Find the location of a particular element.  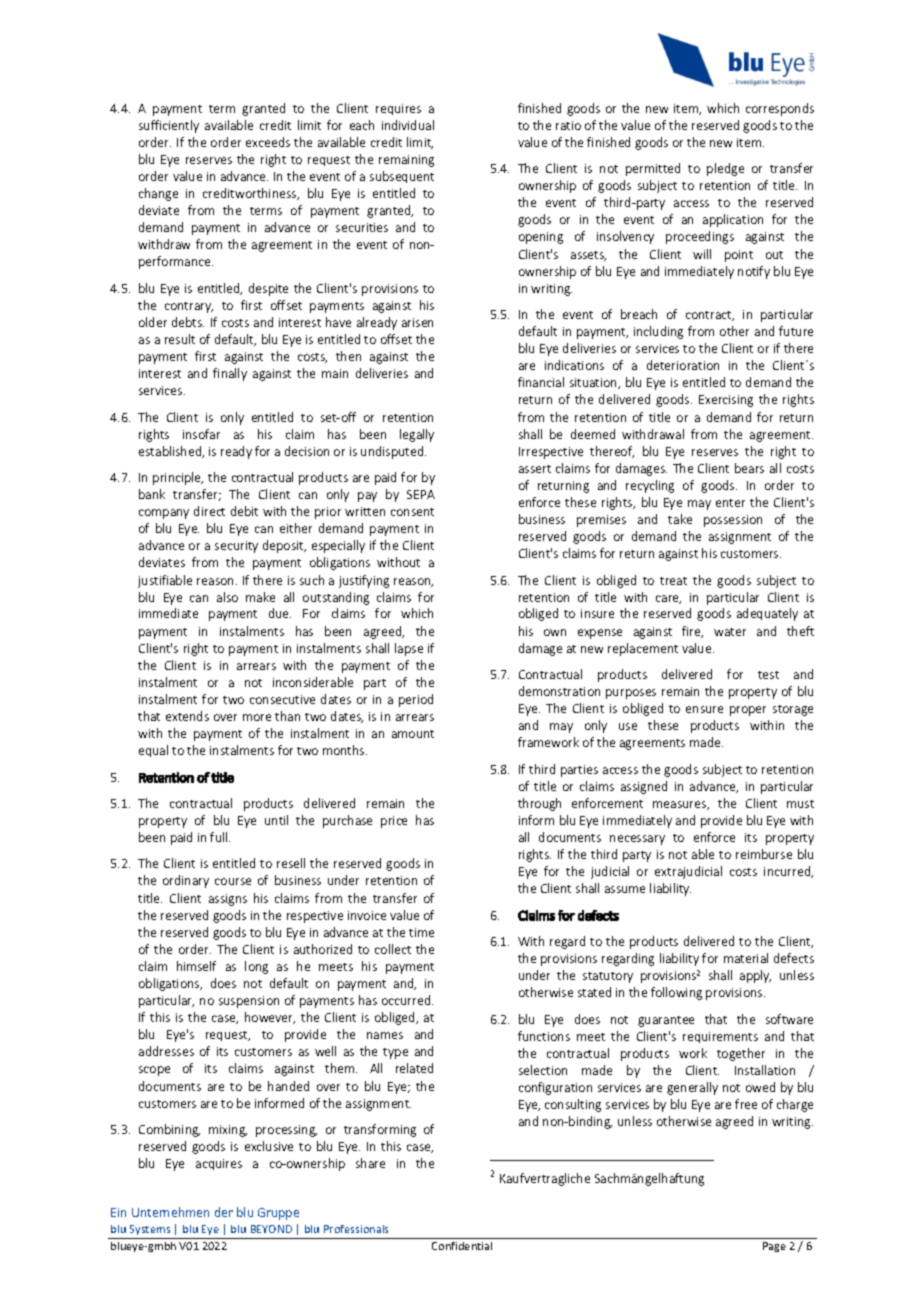

individual is located at coordinates (408, 125).
